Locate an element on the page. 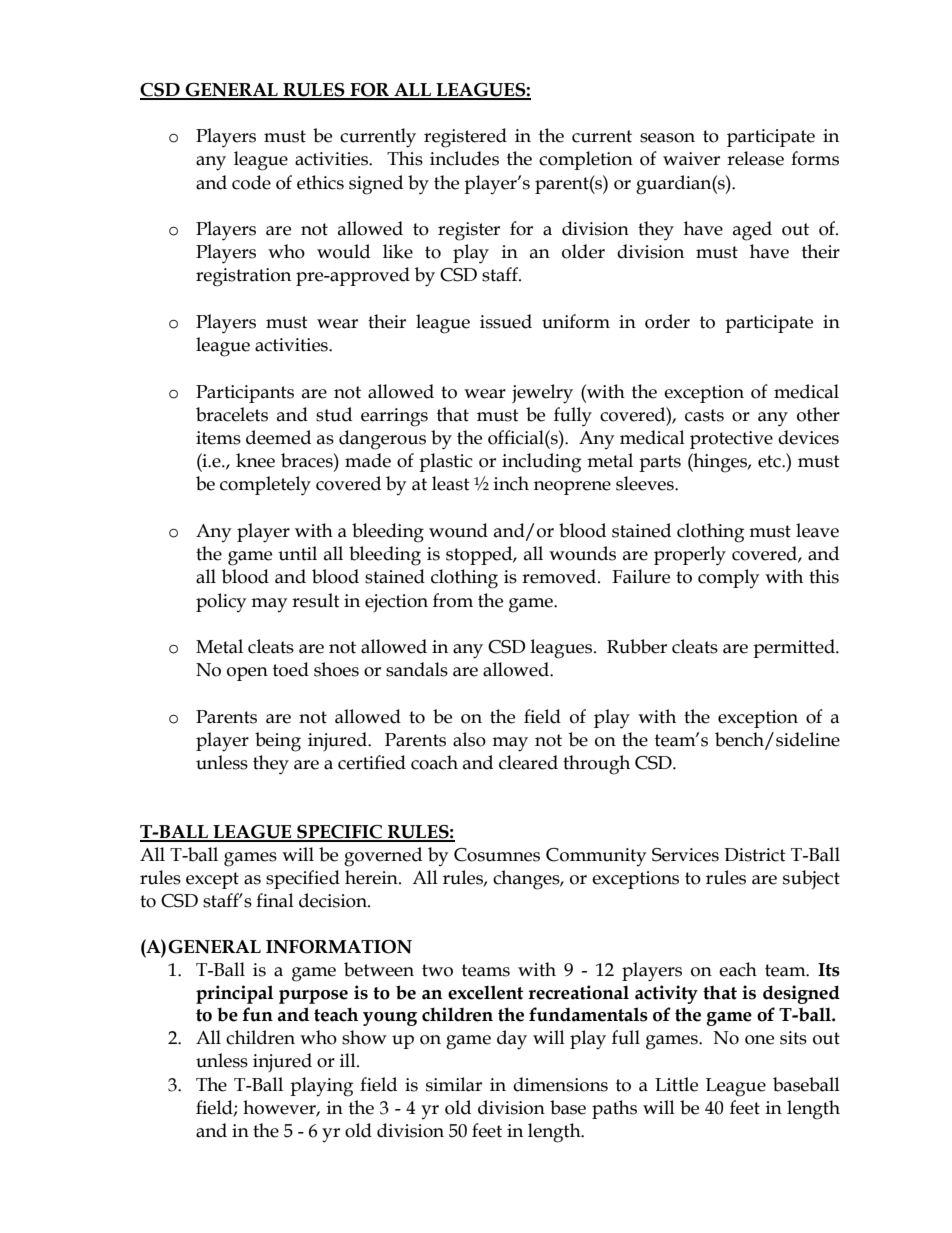  District is located at coordinates (755, 855).
